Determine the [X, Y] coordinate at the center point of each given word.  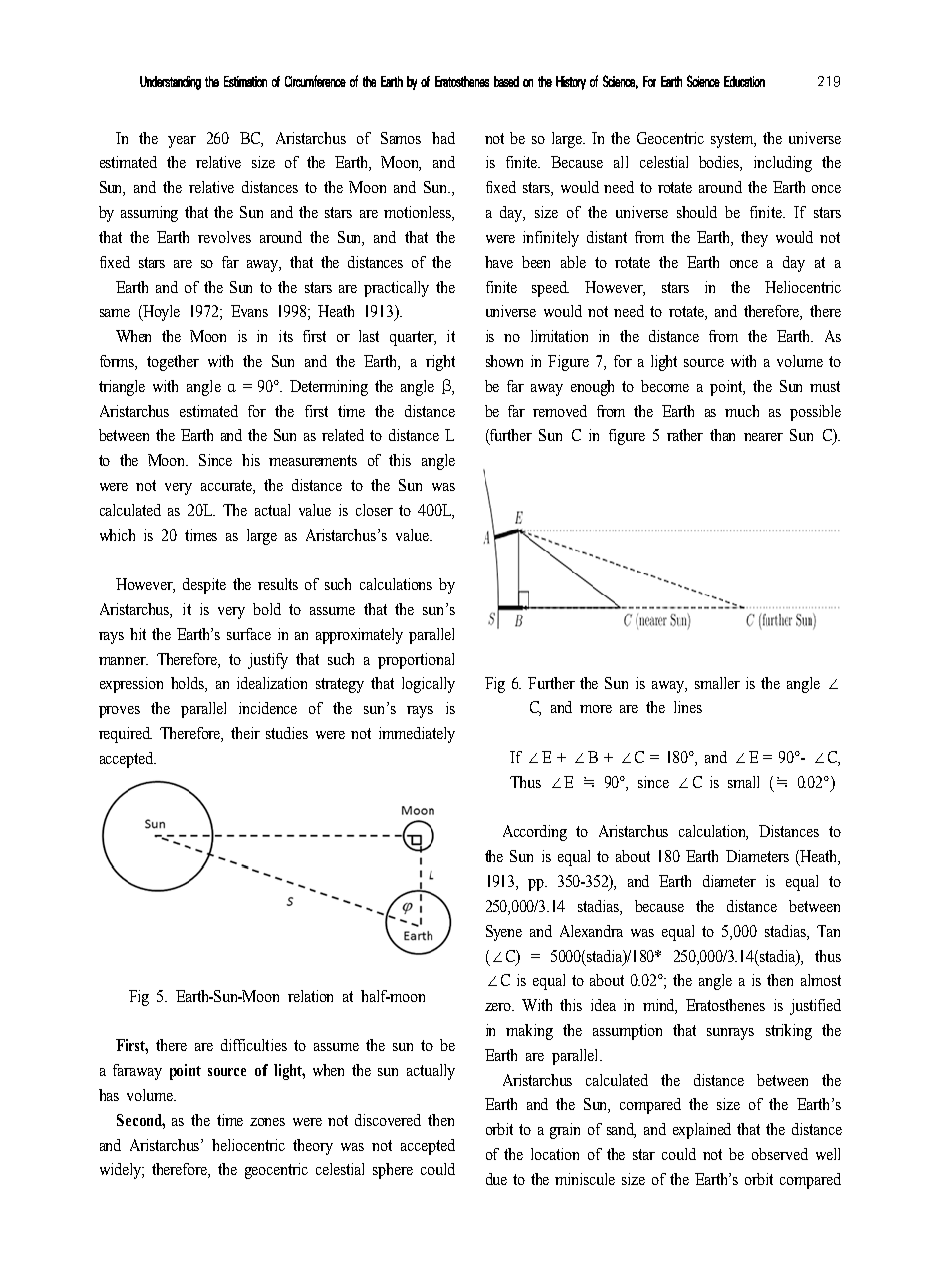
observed [780, 1154]
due [496, 1179]
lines [688, 707]
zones [267, 1122]
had [443, 138]
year [182, 142]
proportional [416, 661]
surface [249, 634]
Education [744, 81]
